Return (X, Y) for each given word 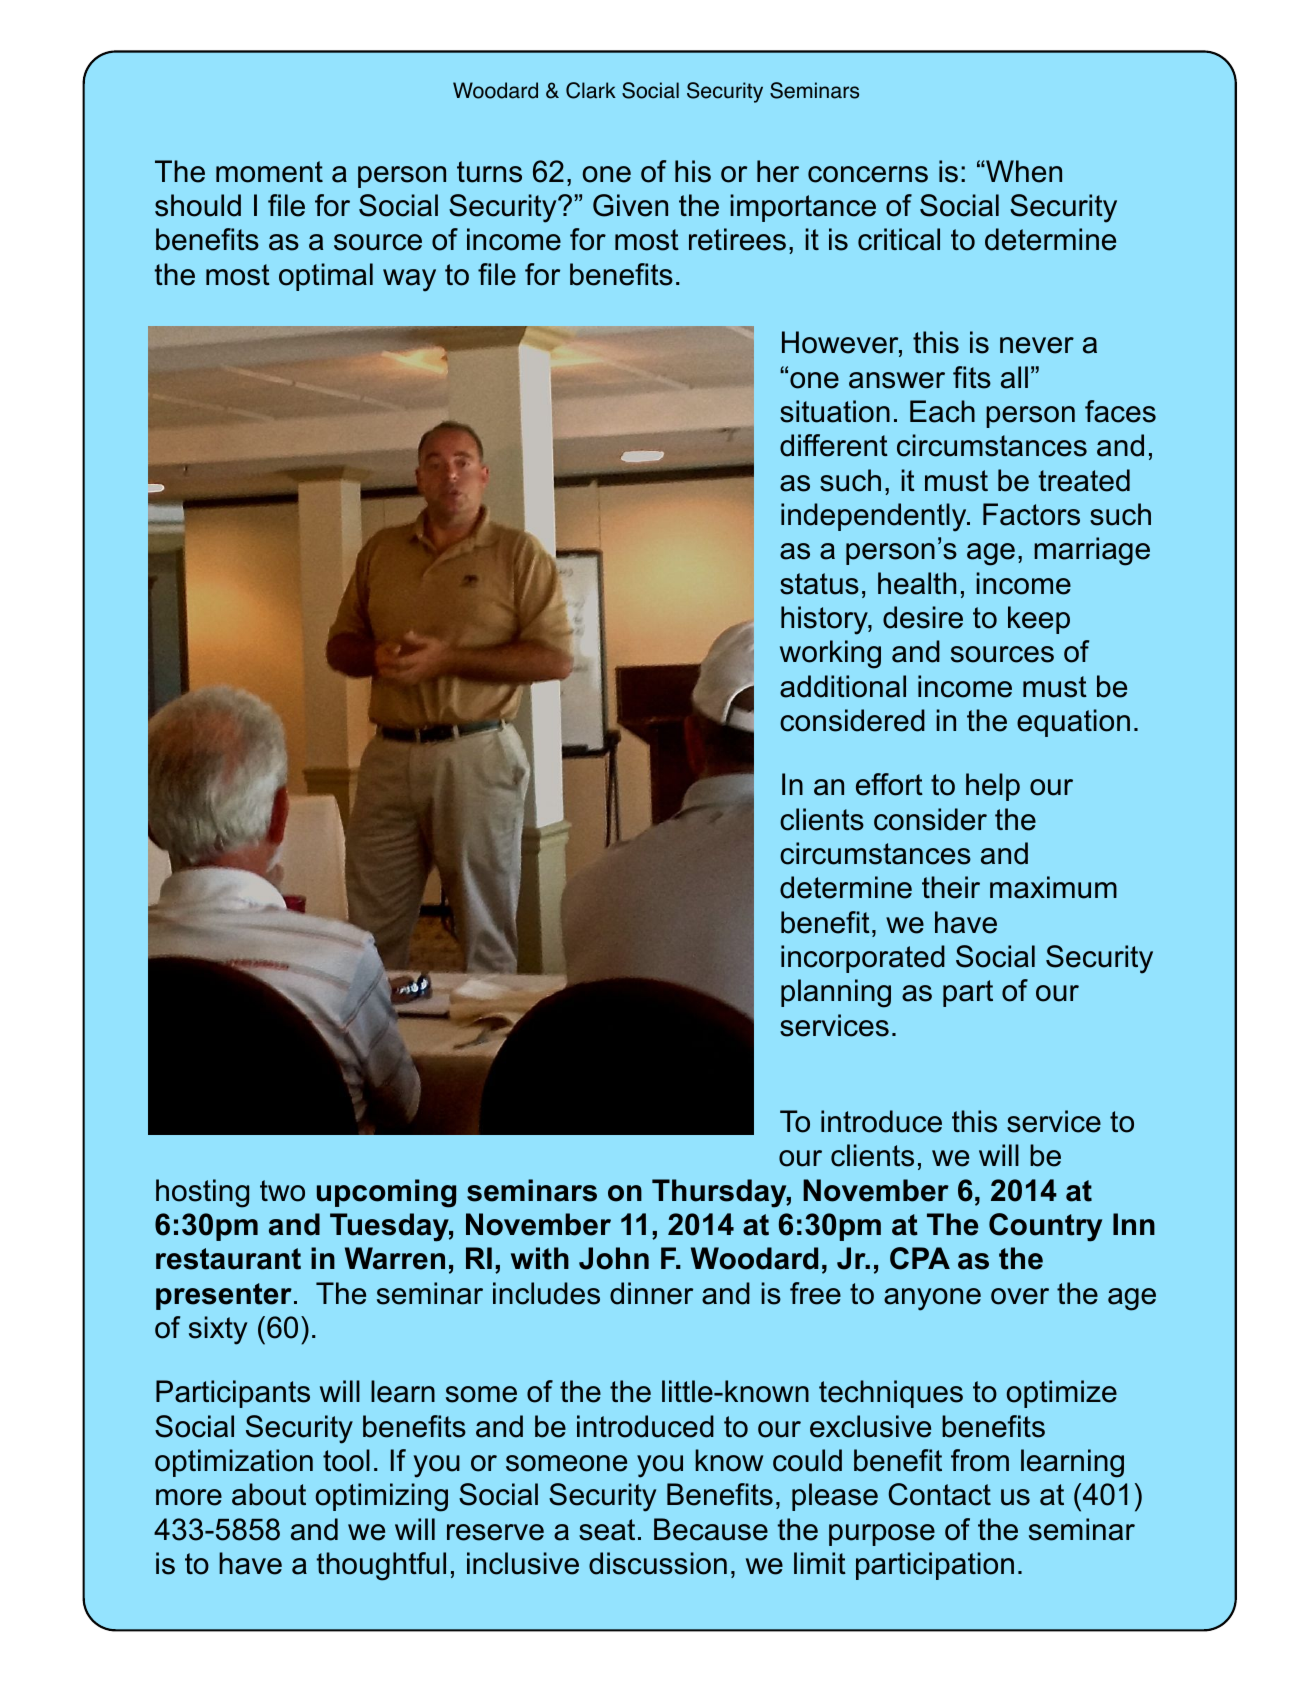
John (614, 1258)
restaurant (228, 1259)
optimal (326, 277)
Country (1045, 1227)
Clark (591, 90)
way (409, 280)
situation (835, 411)
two (282, 1191)
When (1023, 171)
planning (836, 993)
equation (1073, 723)
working (830, 654)
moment (269, 172)
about (269, 1494)
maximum (1053, 887)
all (1014, 377)
